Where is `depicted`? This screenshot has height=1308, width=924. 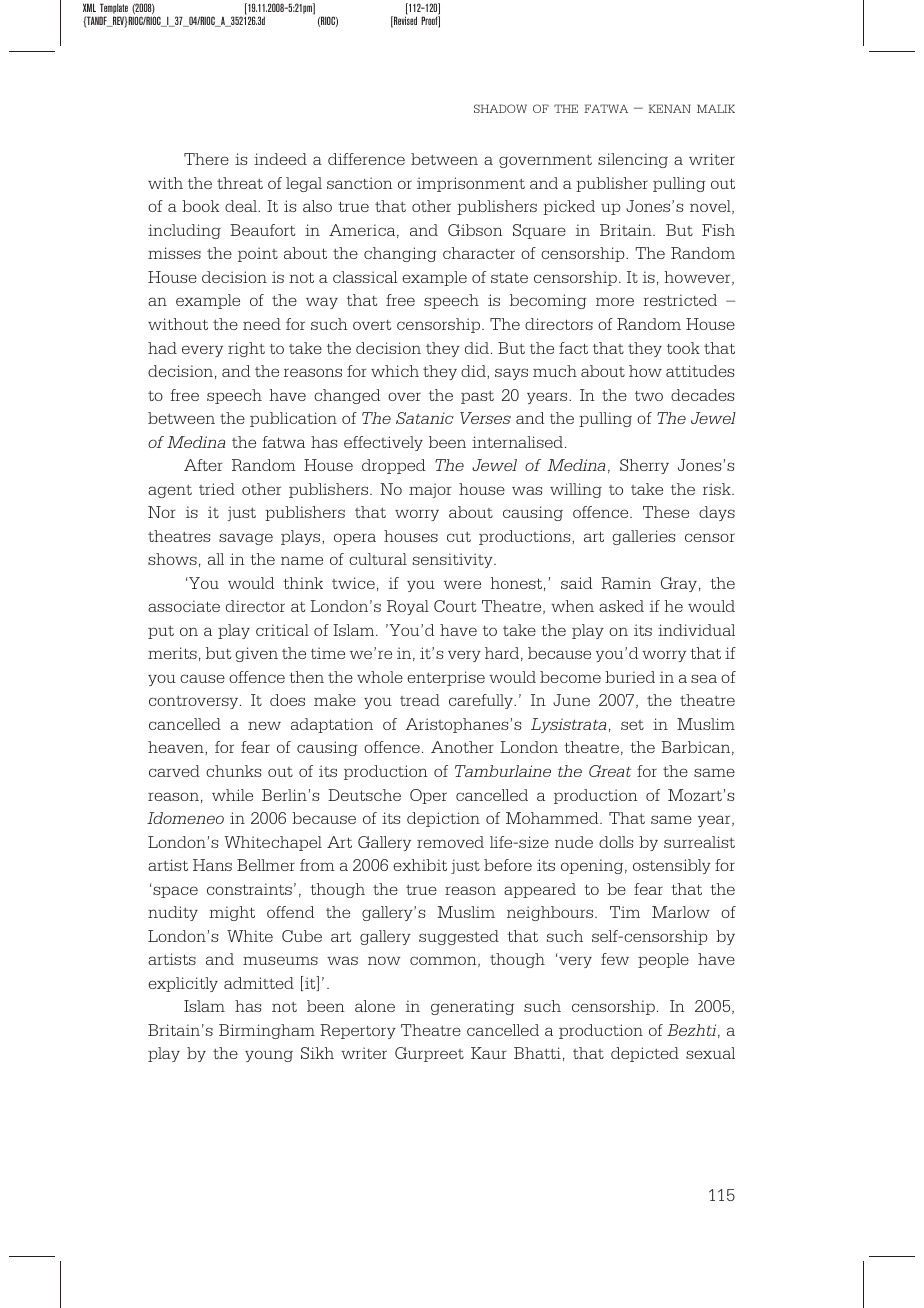 depicted is located at coordinates (645, 1054).
